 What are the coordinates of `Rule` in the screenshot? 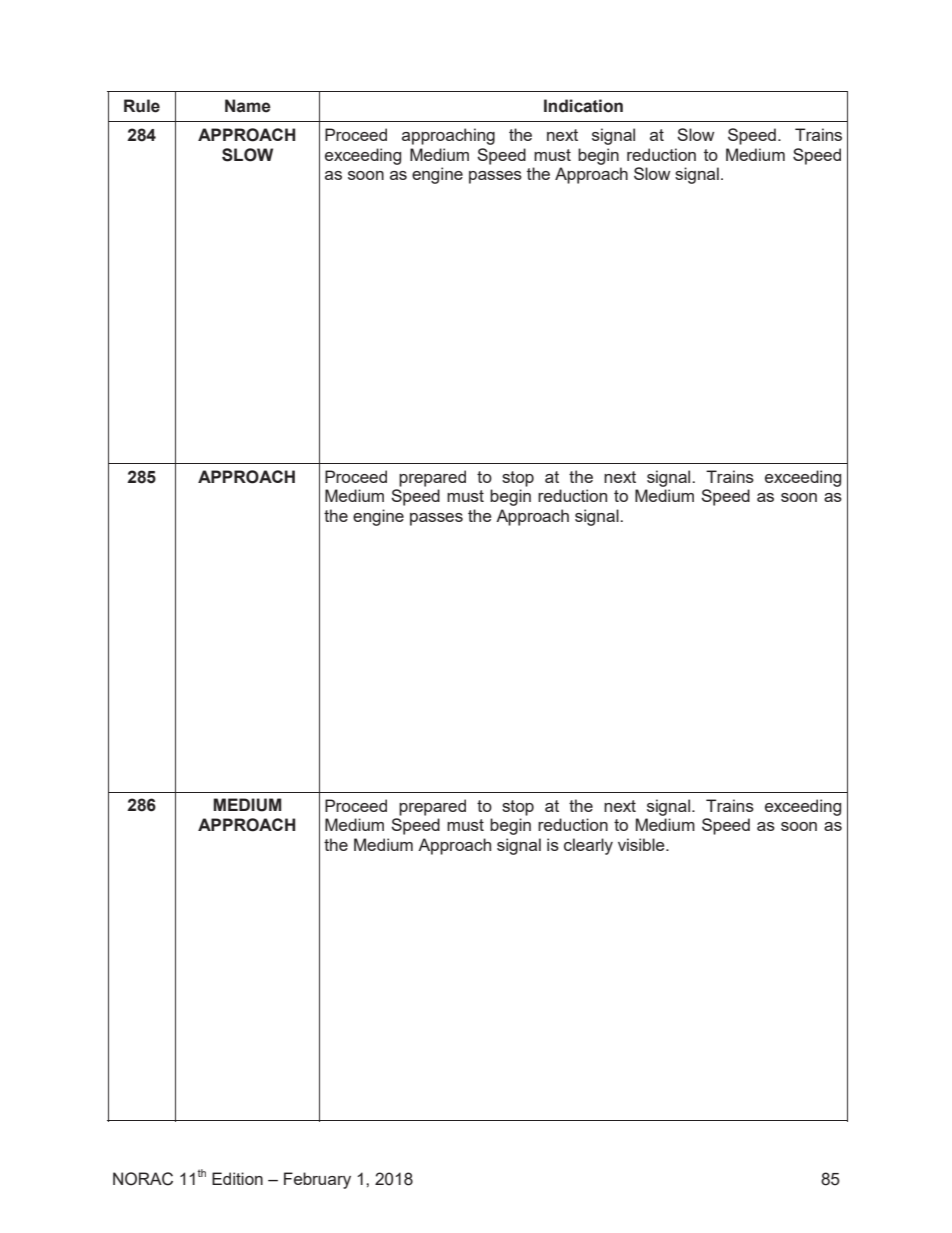 It's located at (142, 106).
